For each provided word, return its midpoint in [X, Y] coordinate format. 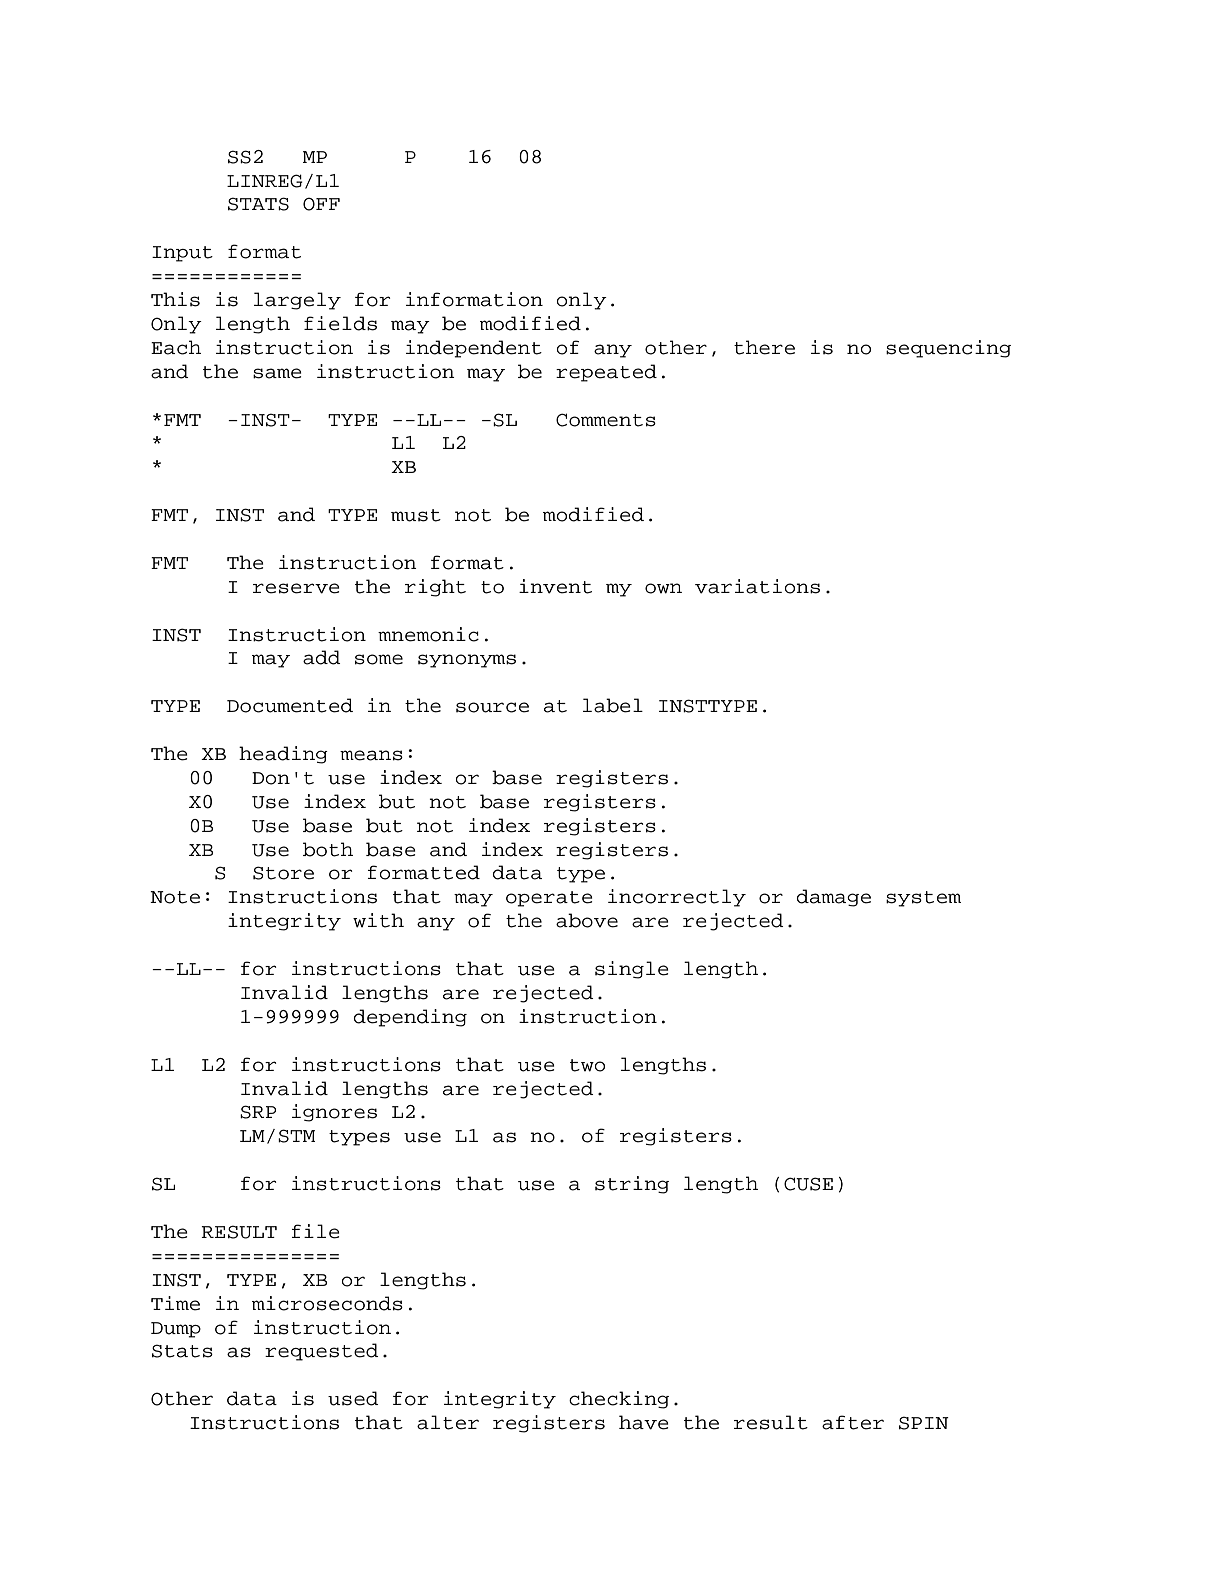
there [764, 347]
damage [834, 898]
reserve [296, 588]
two [587, 1065]
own [663, 588]
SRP [258, 1112]
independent [474, 349]
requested [322, 1352]
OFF [321, 204]
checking [619, 1400]
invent [555, 586]
